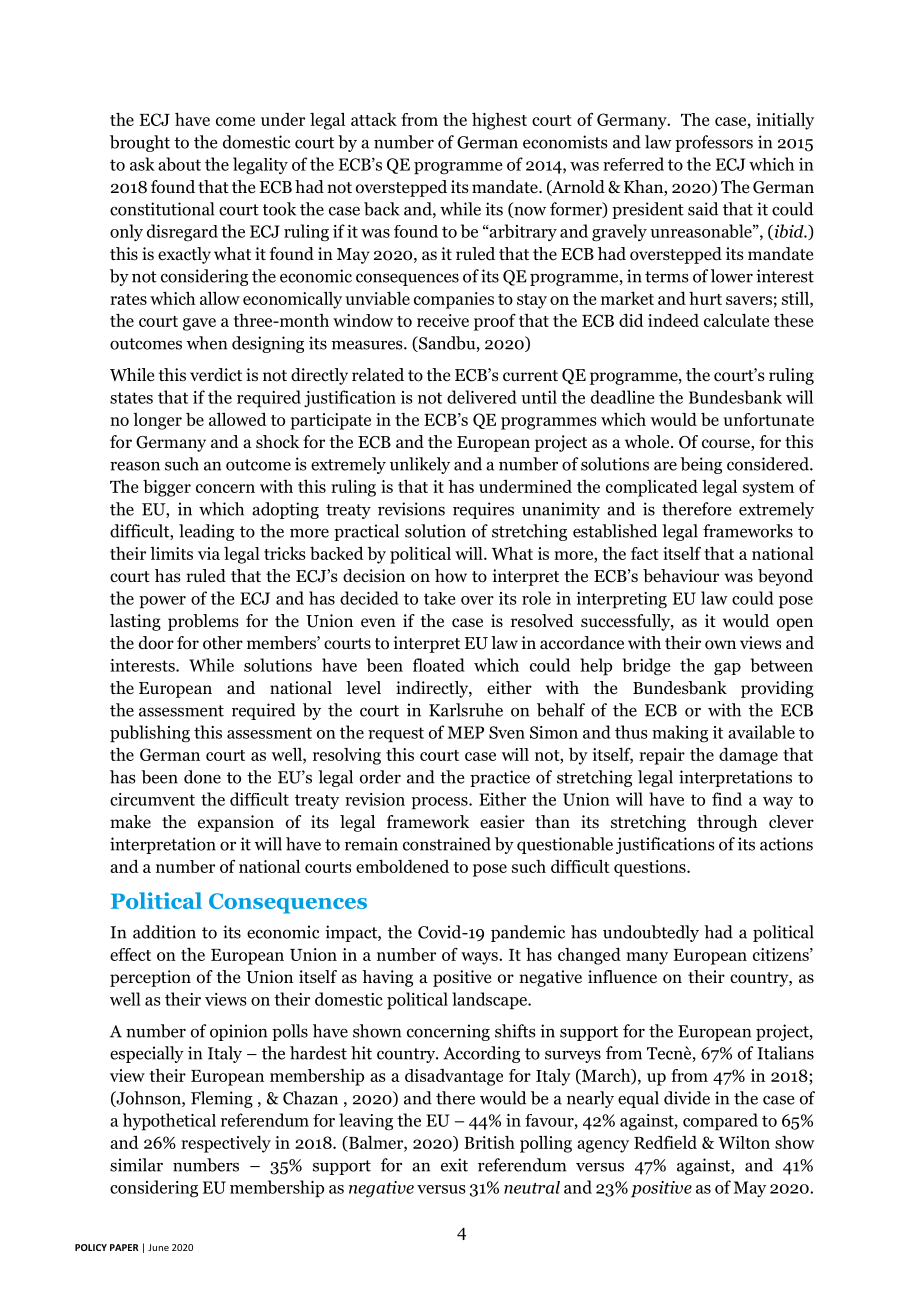 The height and width of the image is (1309, 924). Describe the element at coordinates (701, 465) in the image. I see `being` at that location.
